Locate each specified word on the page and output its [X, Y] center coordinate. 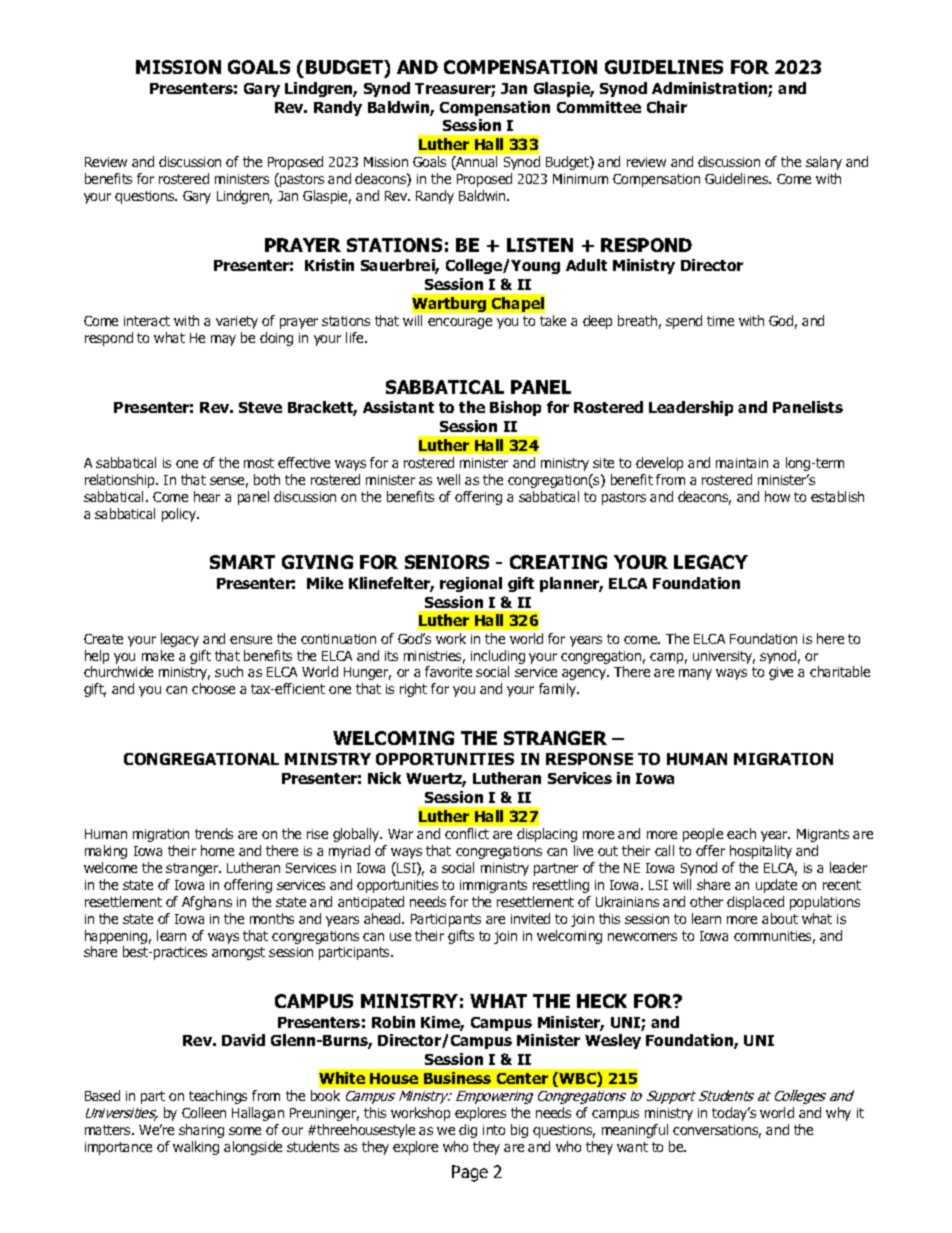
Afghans [207, 903]
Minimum [580, 179]
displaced [755, 903]
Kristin [329, 265]
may [223, 340]
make [158, 655]
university [724, 657]
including [498, 657]
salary [824, 163]
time [720, 321]
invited [530, 918]
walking [196, 1148]
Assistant [398, 407]
